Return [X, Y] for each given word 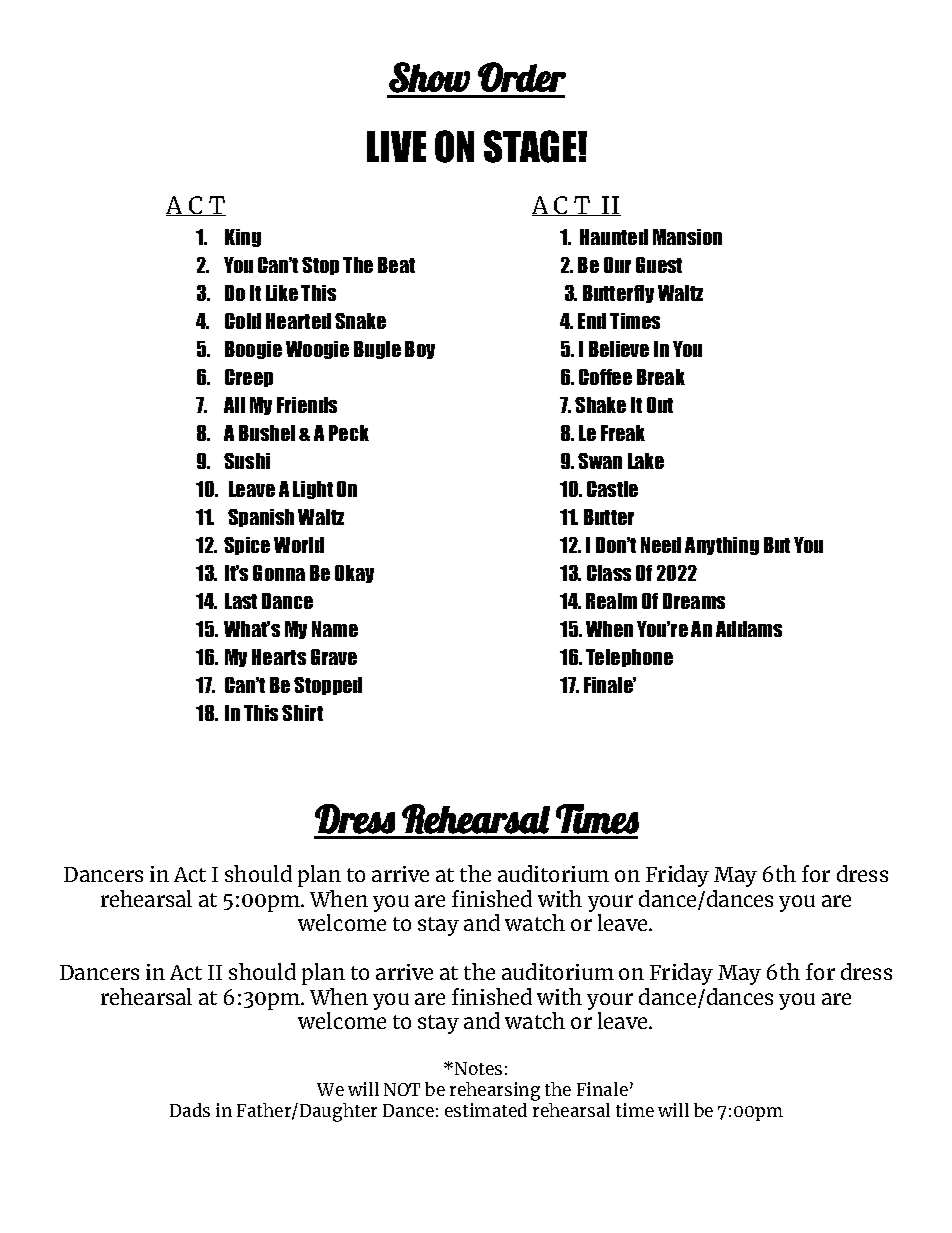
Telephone [629, 658]
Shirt [302, 713]
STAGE [531, 146]
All [234, 405]
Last [241, 601]
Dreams [694, 601]
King [243, 238]
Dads [190, 1110]
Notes [477, 1068]
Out [660, 405]
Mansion [687, 237]
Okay [354, 574]
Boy [420, 350]
